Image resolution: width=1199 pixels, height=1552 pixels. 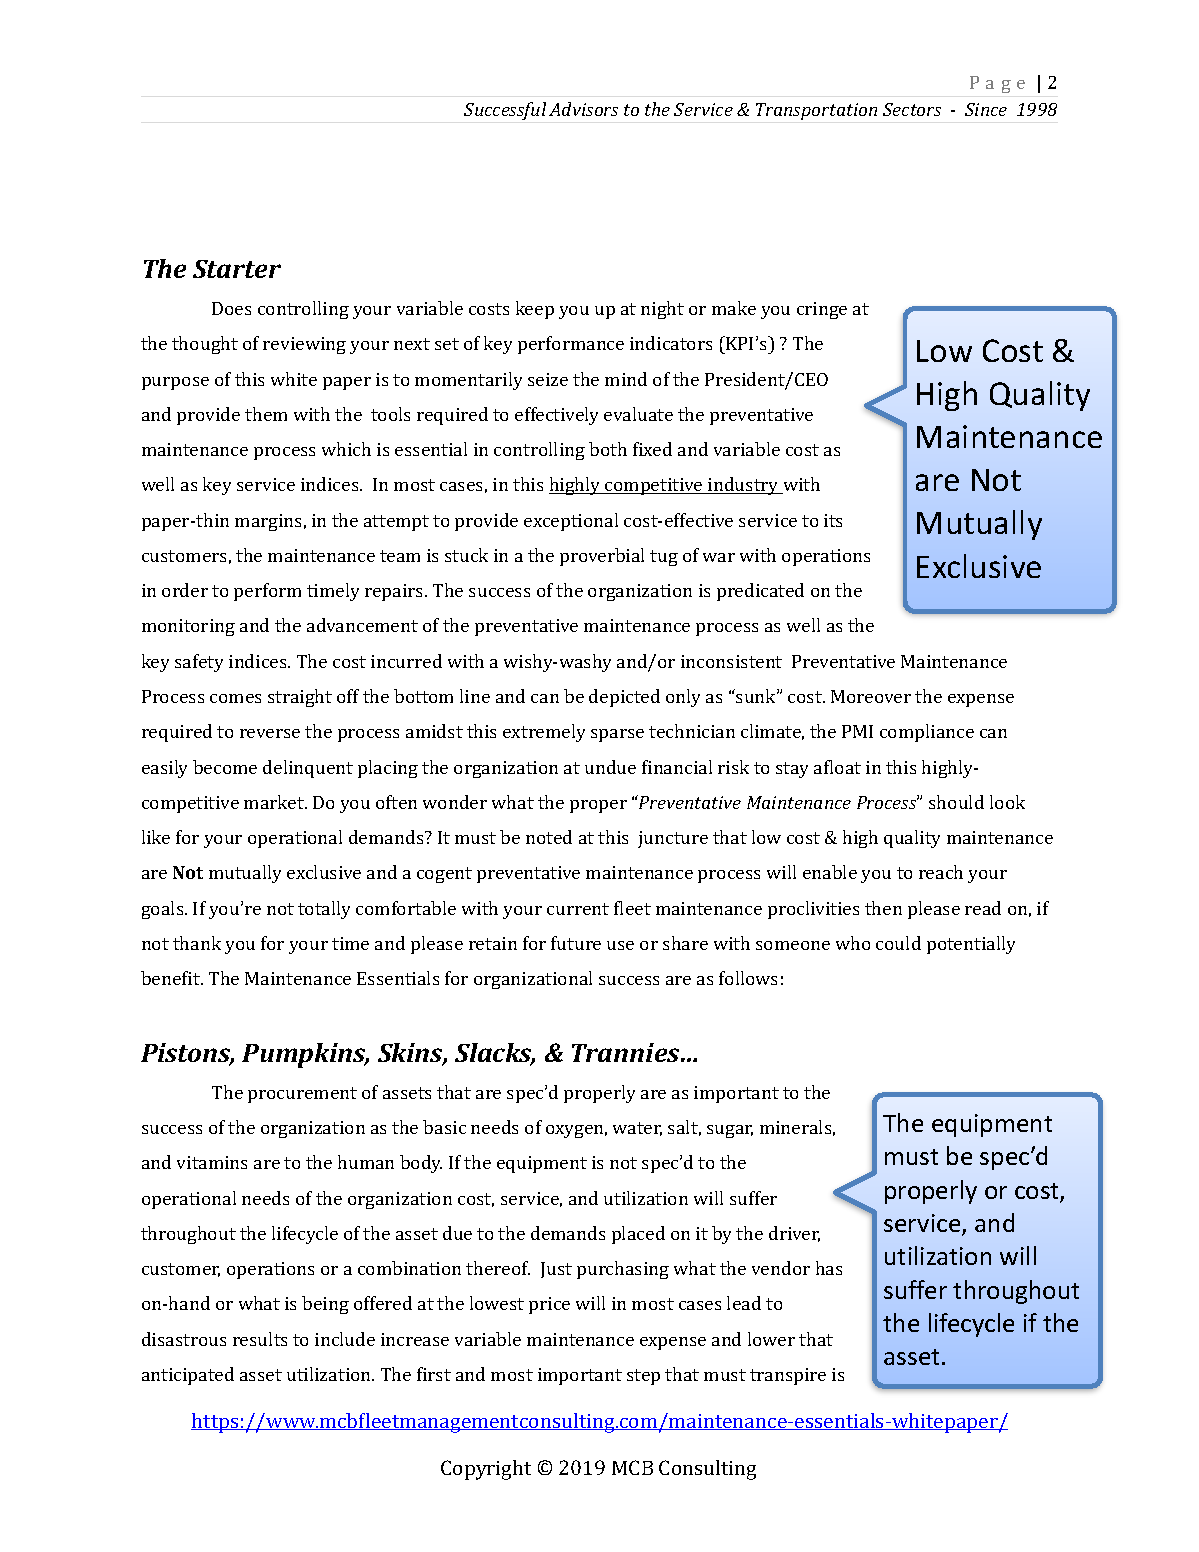 I want to click on Sectors, so click(x=912, y=109).
